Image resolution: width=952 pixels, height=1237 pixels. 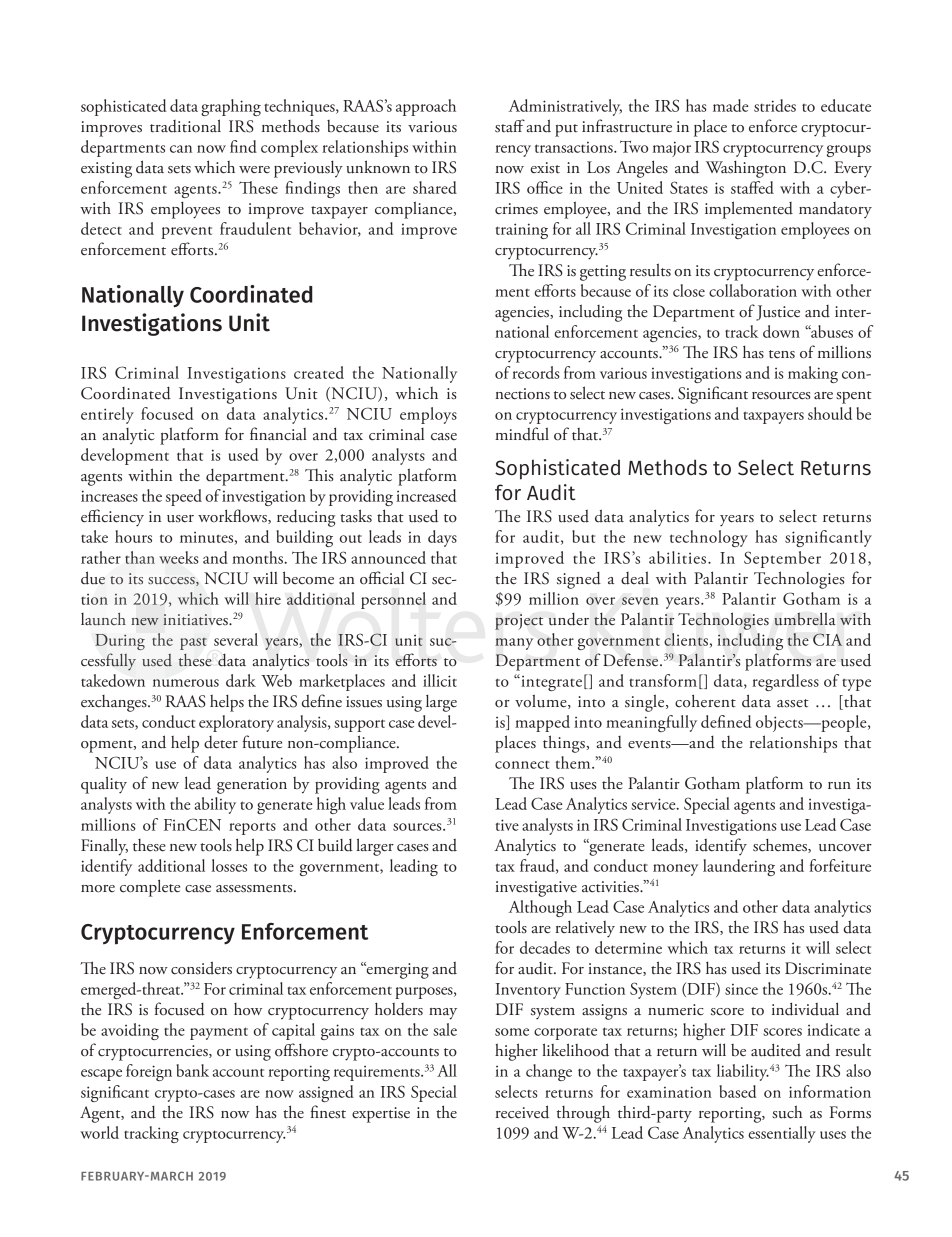 What do you see at coordinates (426, 107) in the page?
I see `approach` at bounding box center [426, 107].
